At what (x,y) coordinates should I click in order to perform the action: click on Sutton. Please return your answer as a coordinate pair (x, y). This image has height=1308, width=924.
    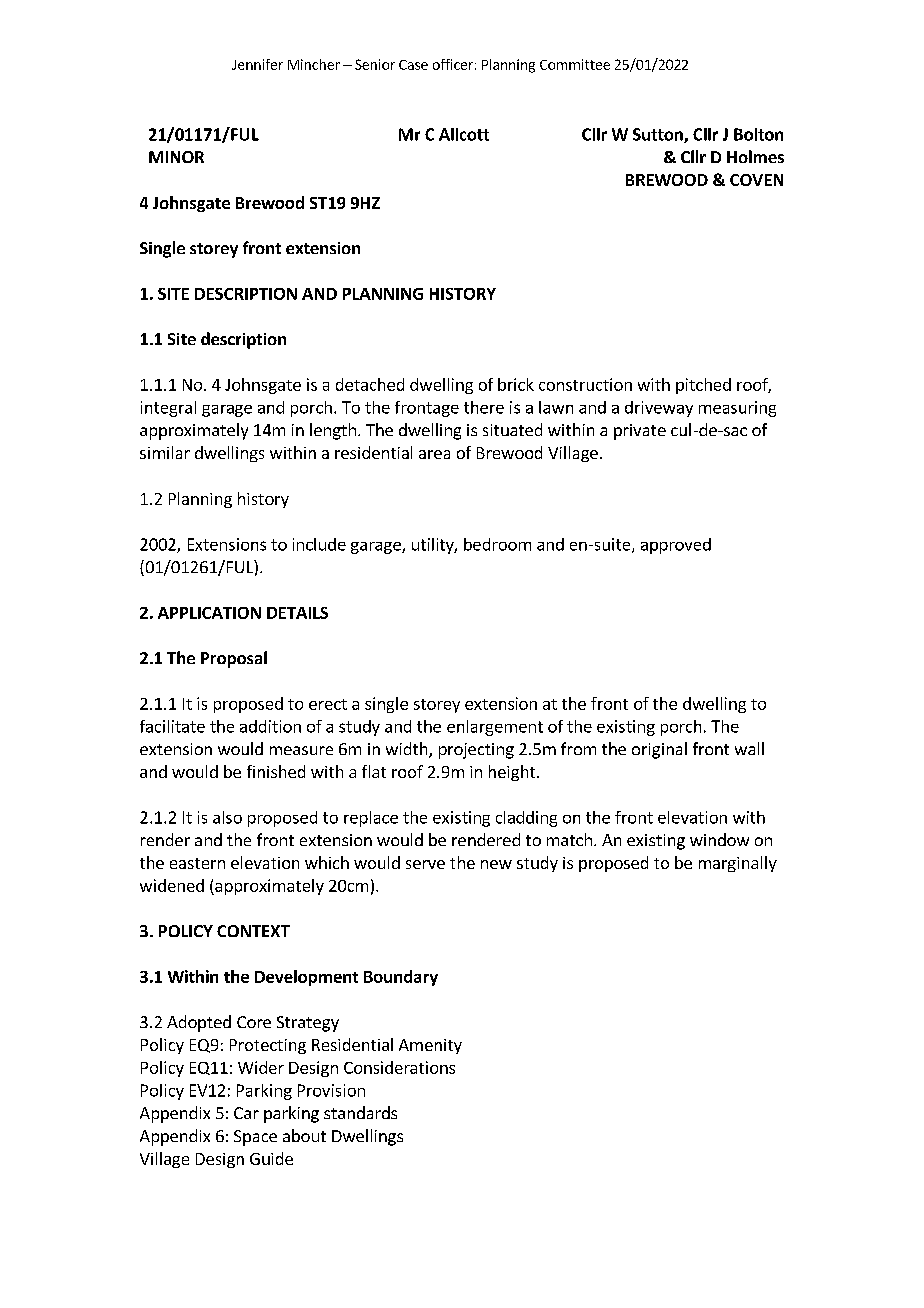
    Looking at the image, I should click on (659, 135).
